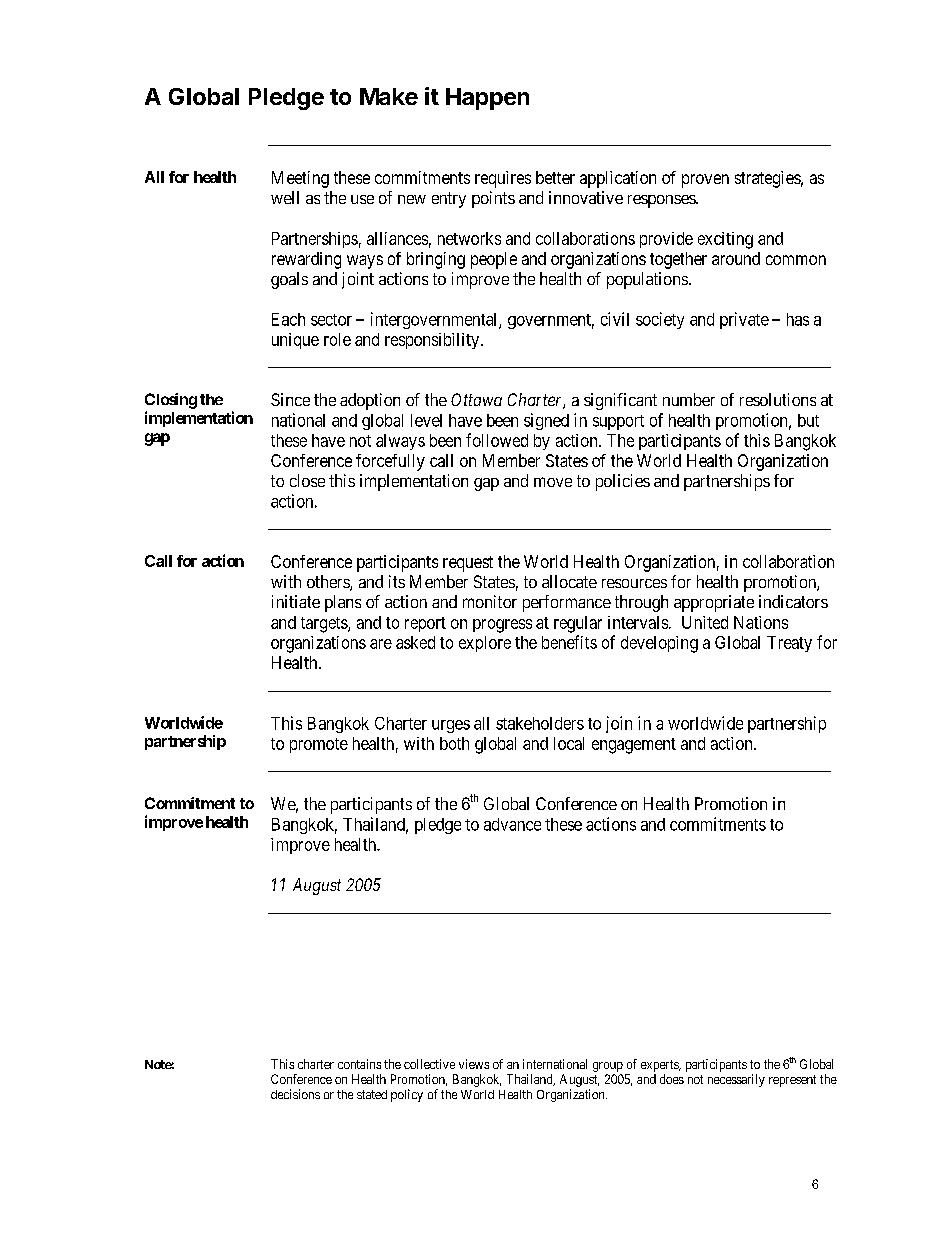  Describe the element at coordinates (300, 179) in the screenshot. I see `Meeting` at that location.
